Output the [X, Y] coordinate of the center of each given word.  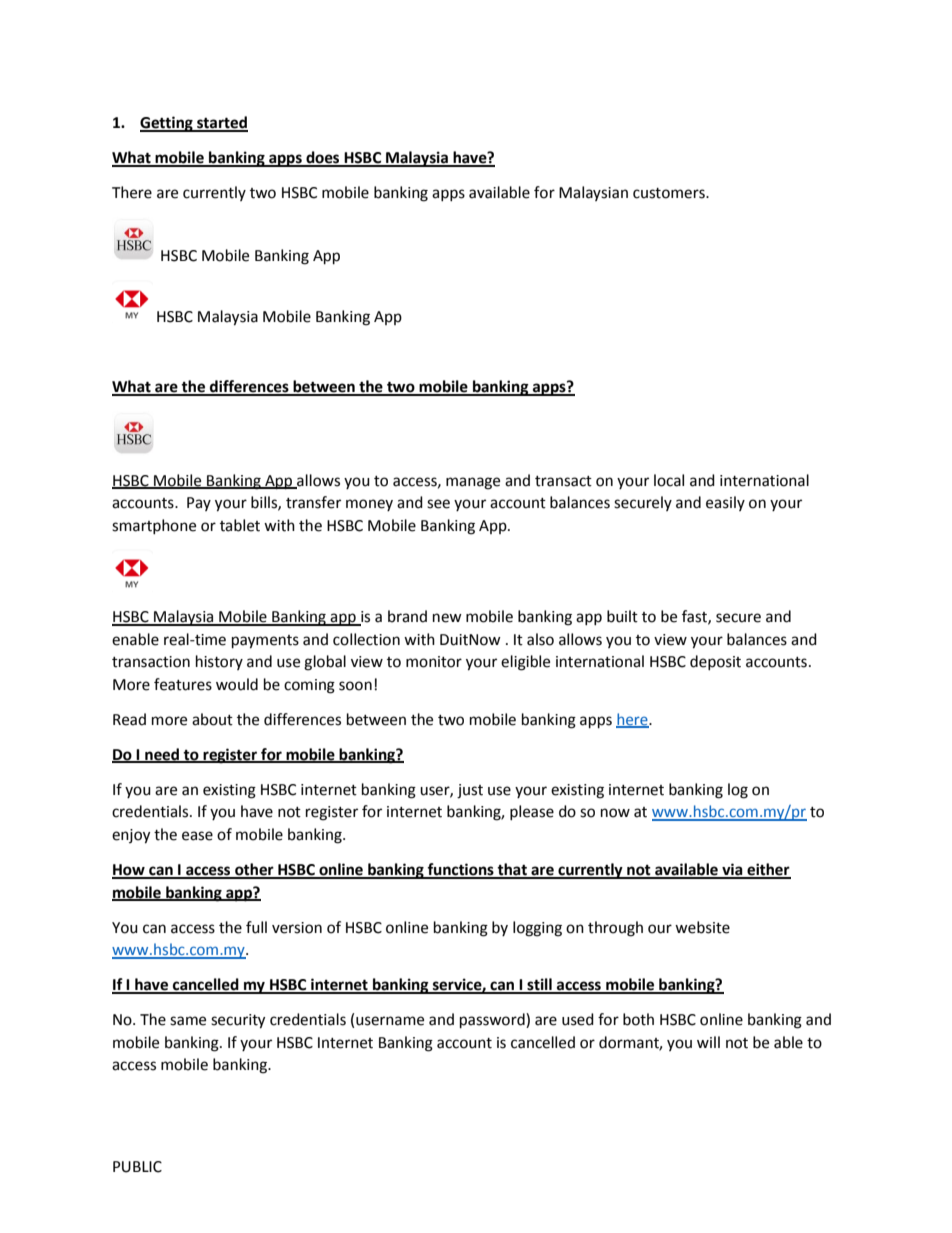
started [221, 123]
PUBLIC [137, 1167]
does [323, 158]
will [708, 1042]
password [493, 1021]
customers [670, 193]
